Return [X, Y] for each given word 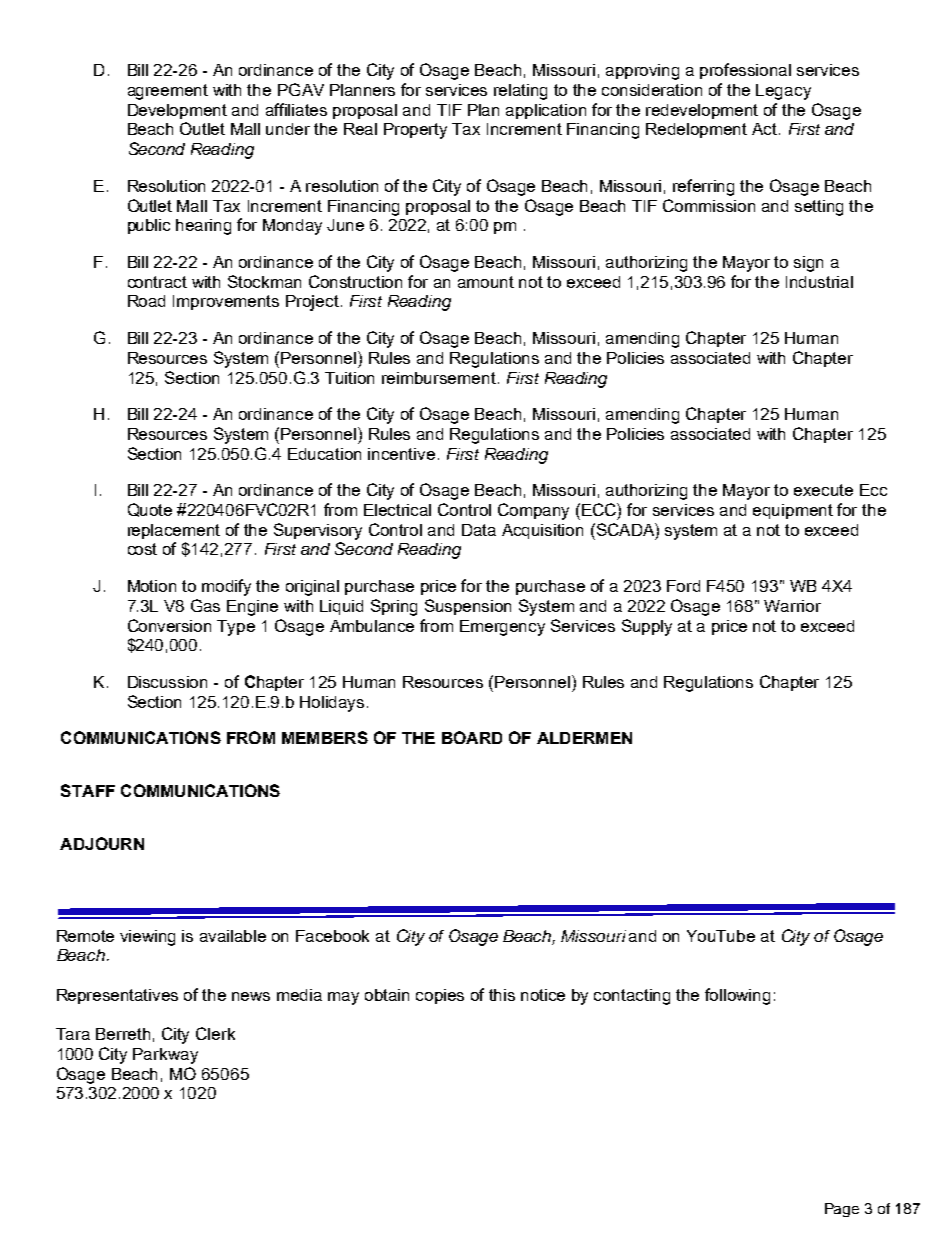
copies [440, 996]
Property [415, 131]
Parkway [165, 1056]
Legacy [783, 92]
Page [842, 1210]
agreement [168, 92]
